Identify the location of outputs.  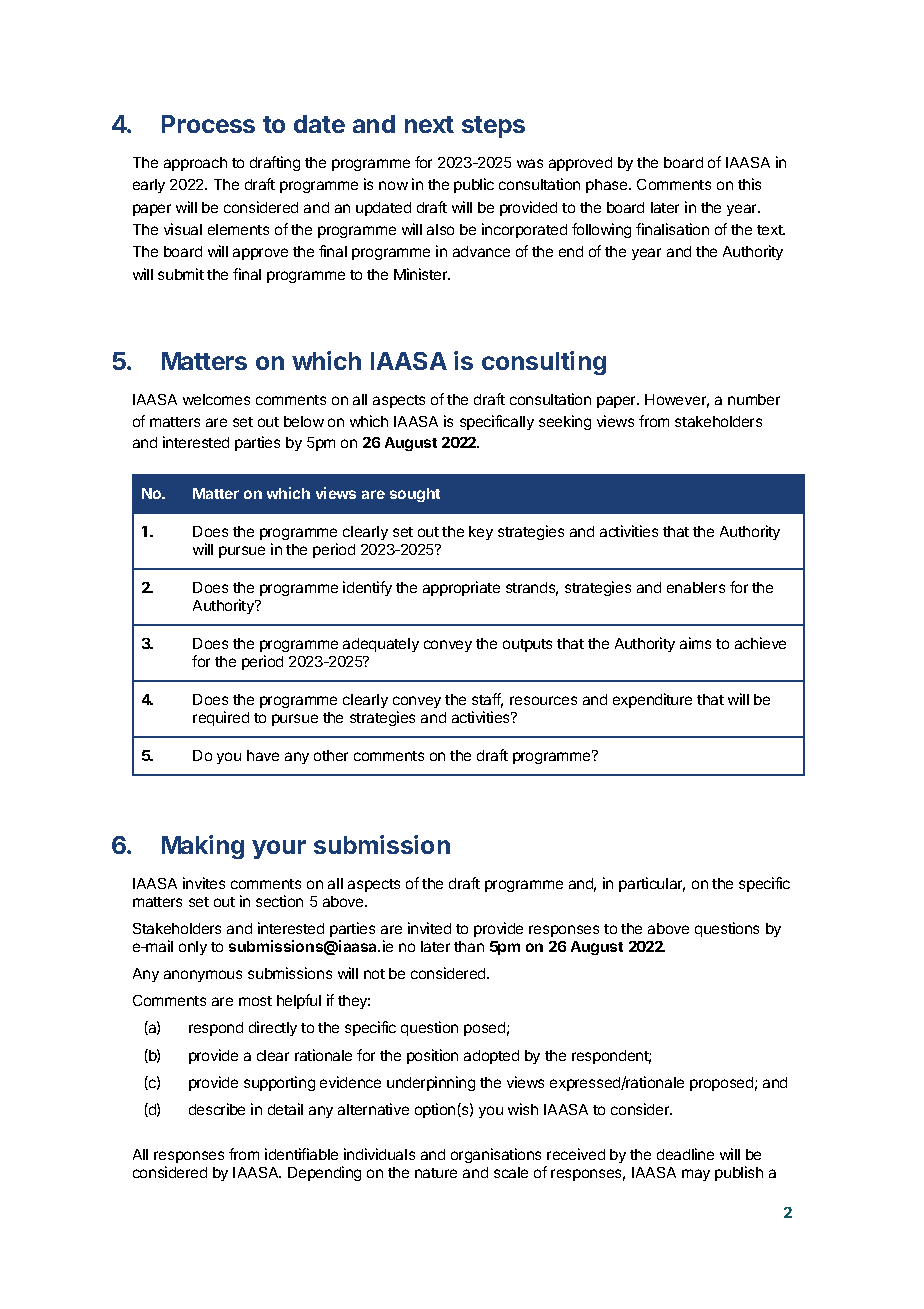
(527, 645).
